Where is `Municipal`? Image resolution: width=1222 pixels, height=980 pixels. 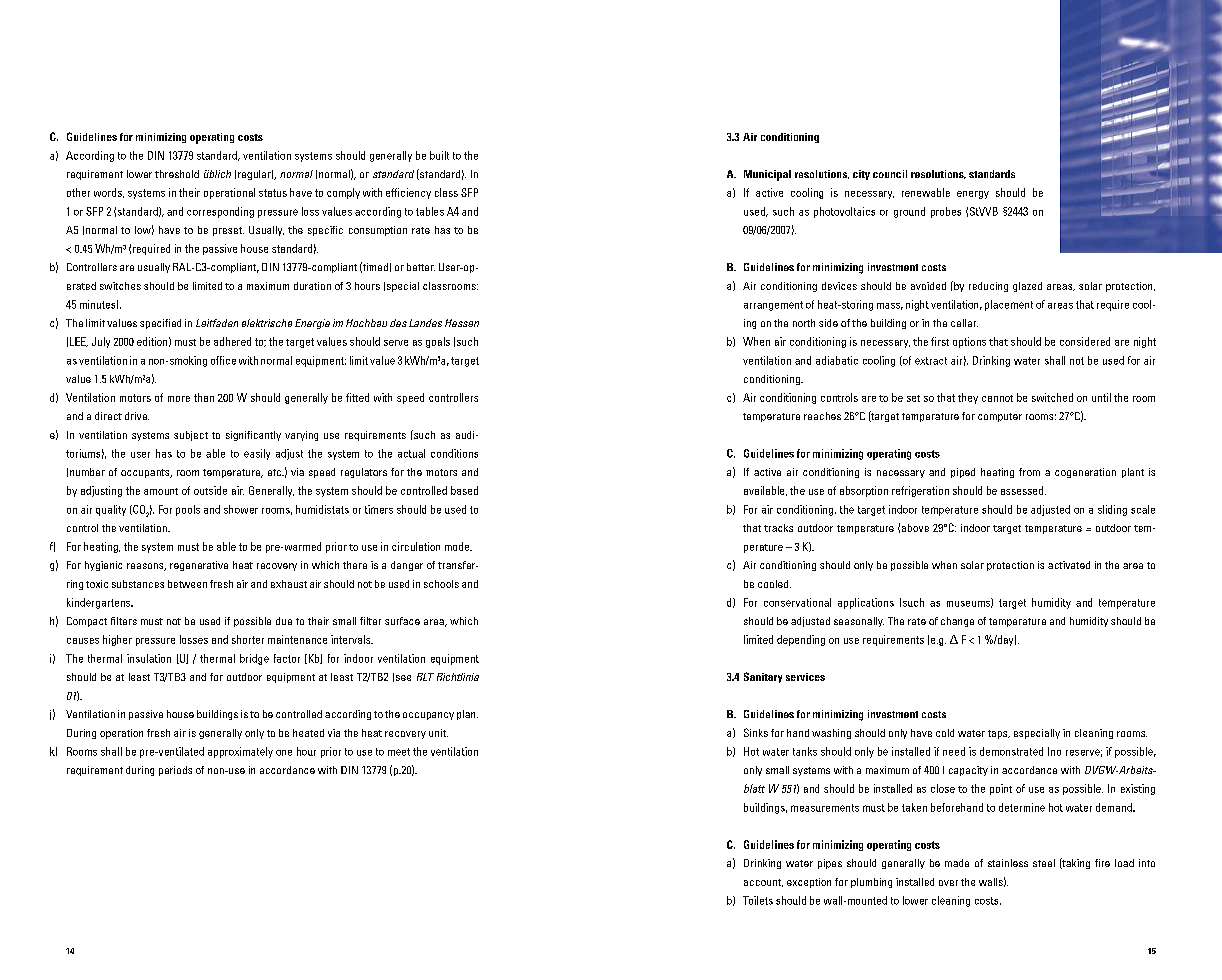
Municipal is located at coordinates (767, 175).
